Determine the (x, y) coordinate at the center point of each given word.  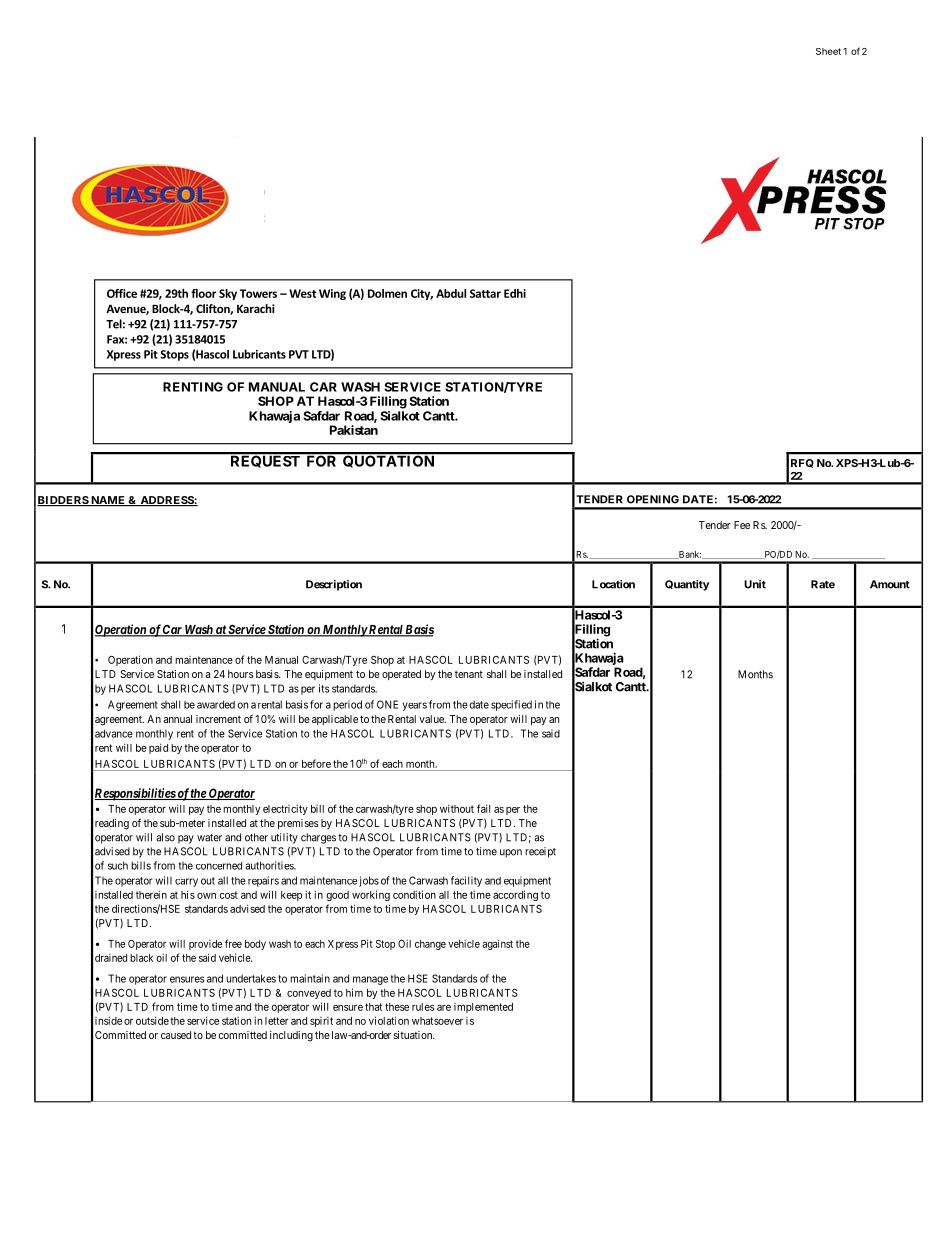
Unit (755, 584)
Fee (742, 525)
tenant (469, 674)
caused (176, 1035)
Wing (332, 294)
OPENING (653, 499)
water (209, 838)
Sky (228, 294)
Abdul (451, 293)
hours (241, 674)
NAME (108, 501)
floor (203, 293)
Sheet (828, 51)
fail (483, 808)
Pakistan (354, 430)
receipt (540, 852)
